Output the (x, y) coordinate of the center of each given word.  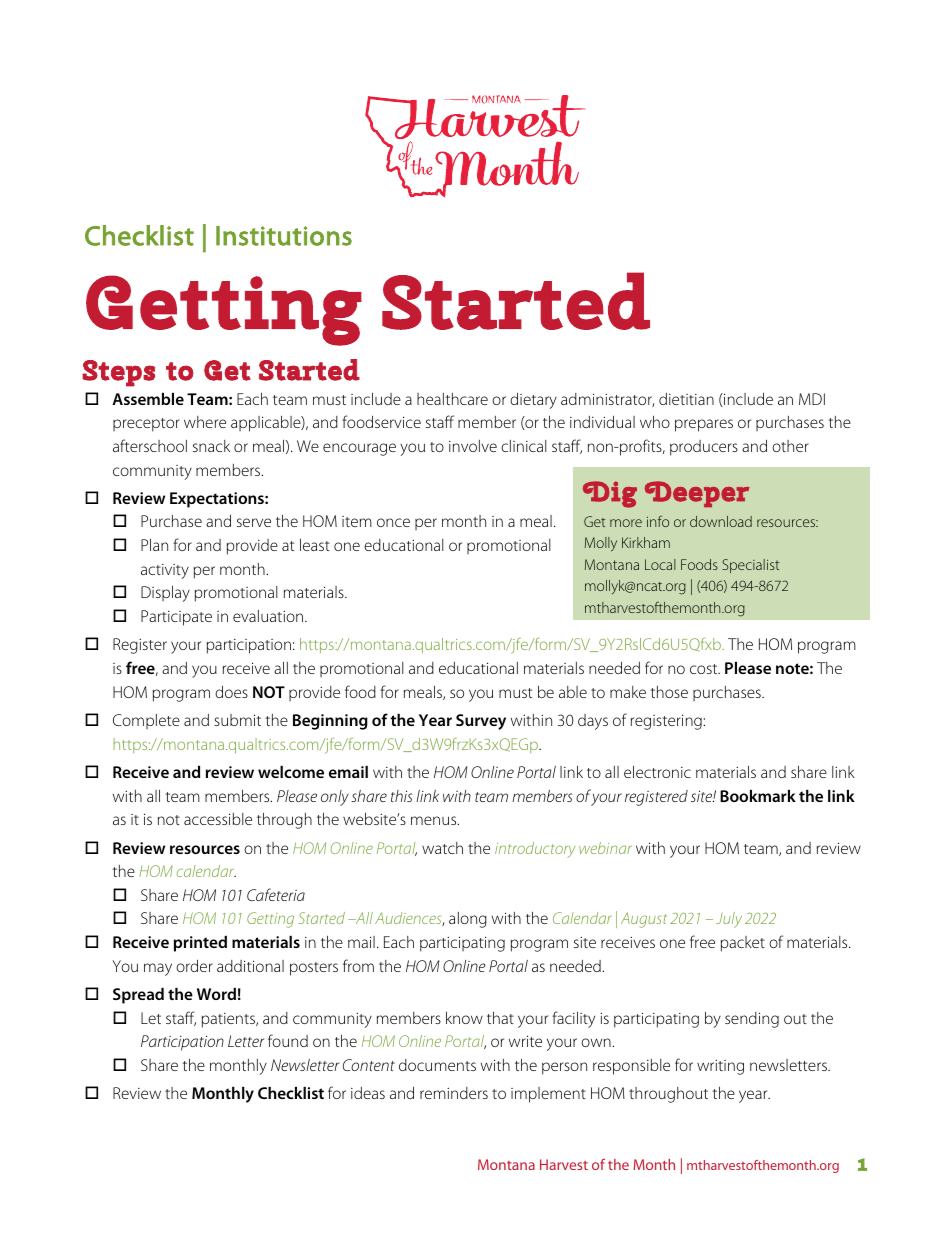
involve (473, 446)
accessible (218, 819)
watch (442, 848)
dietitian (686, 399)
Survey (481, 722)
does (231, 692)
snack (211, 446)
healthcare (452, 399)
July (729, 920)
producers (704, 448)
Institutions (284, 236)
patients (230, 1020)
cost (705, 669)
